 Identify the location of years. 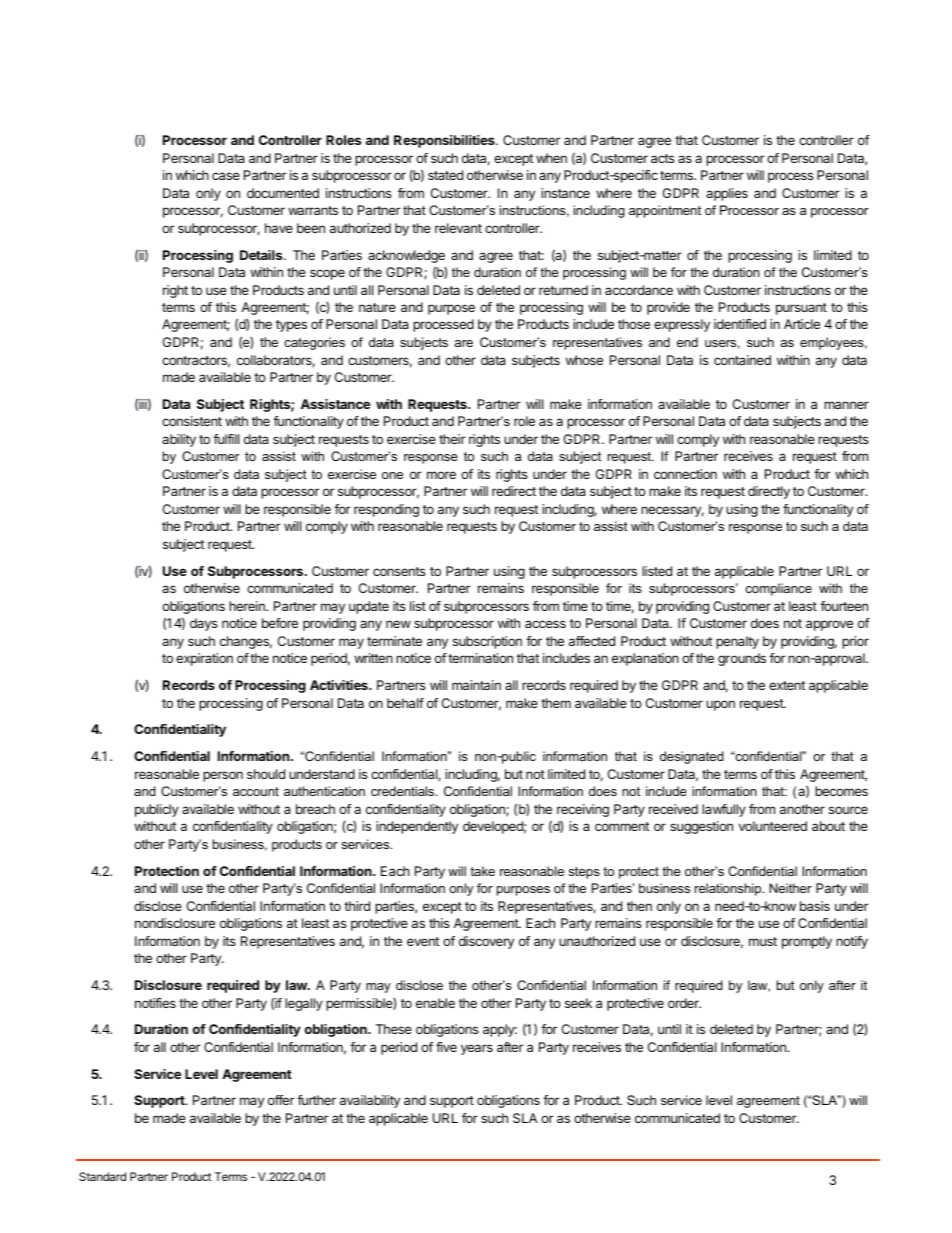
(477, 1049).
